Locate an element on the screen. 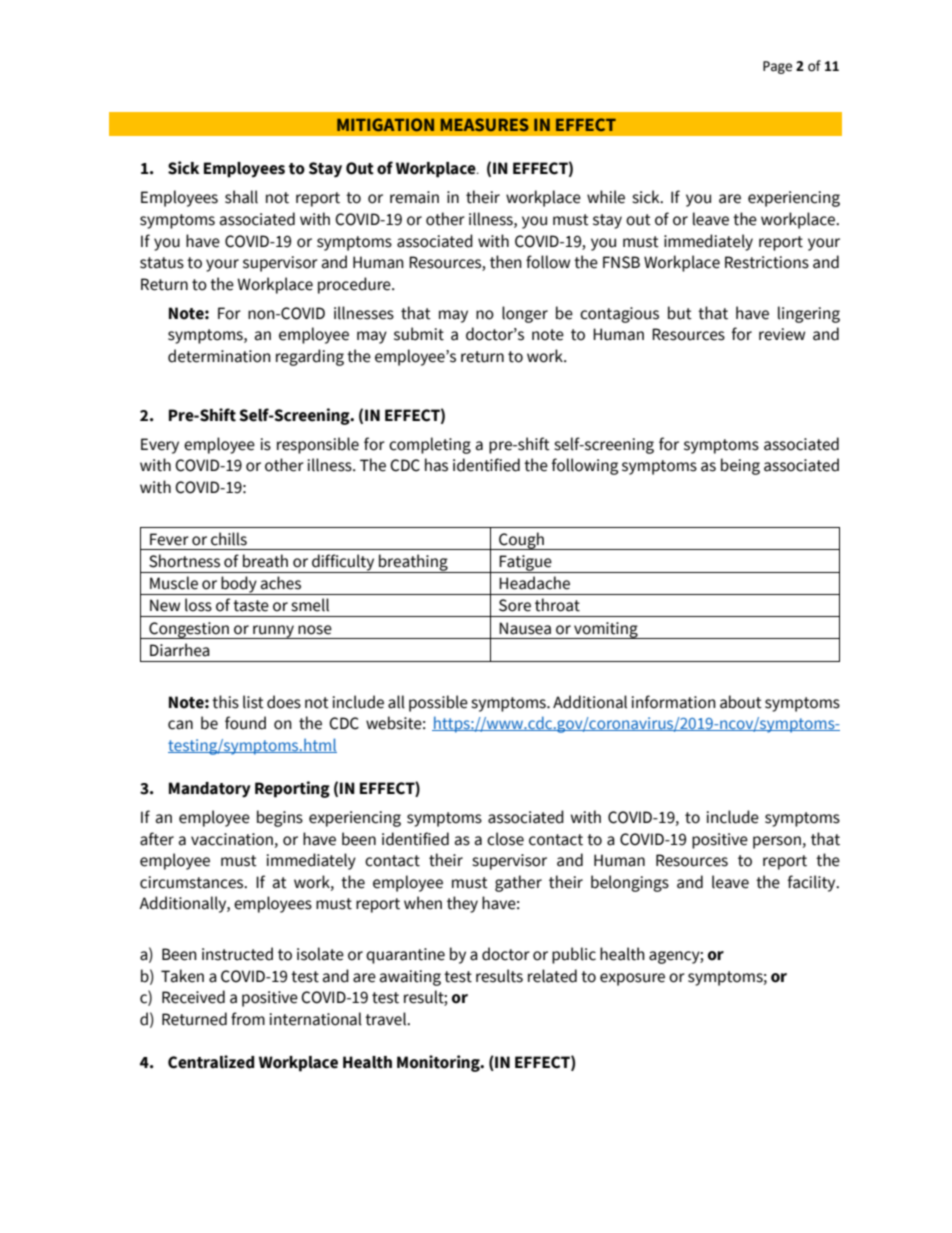 The image size is (952, 1233). from is located at coordinates (248, 1019).
